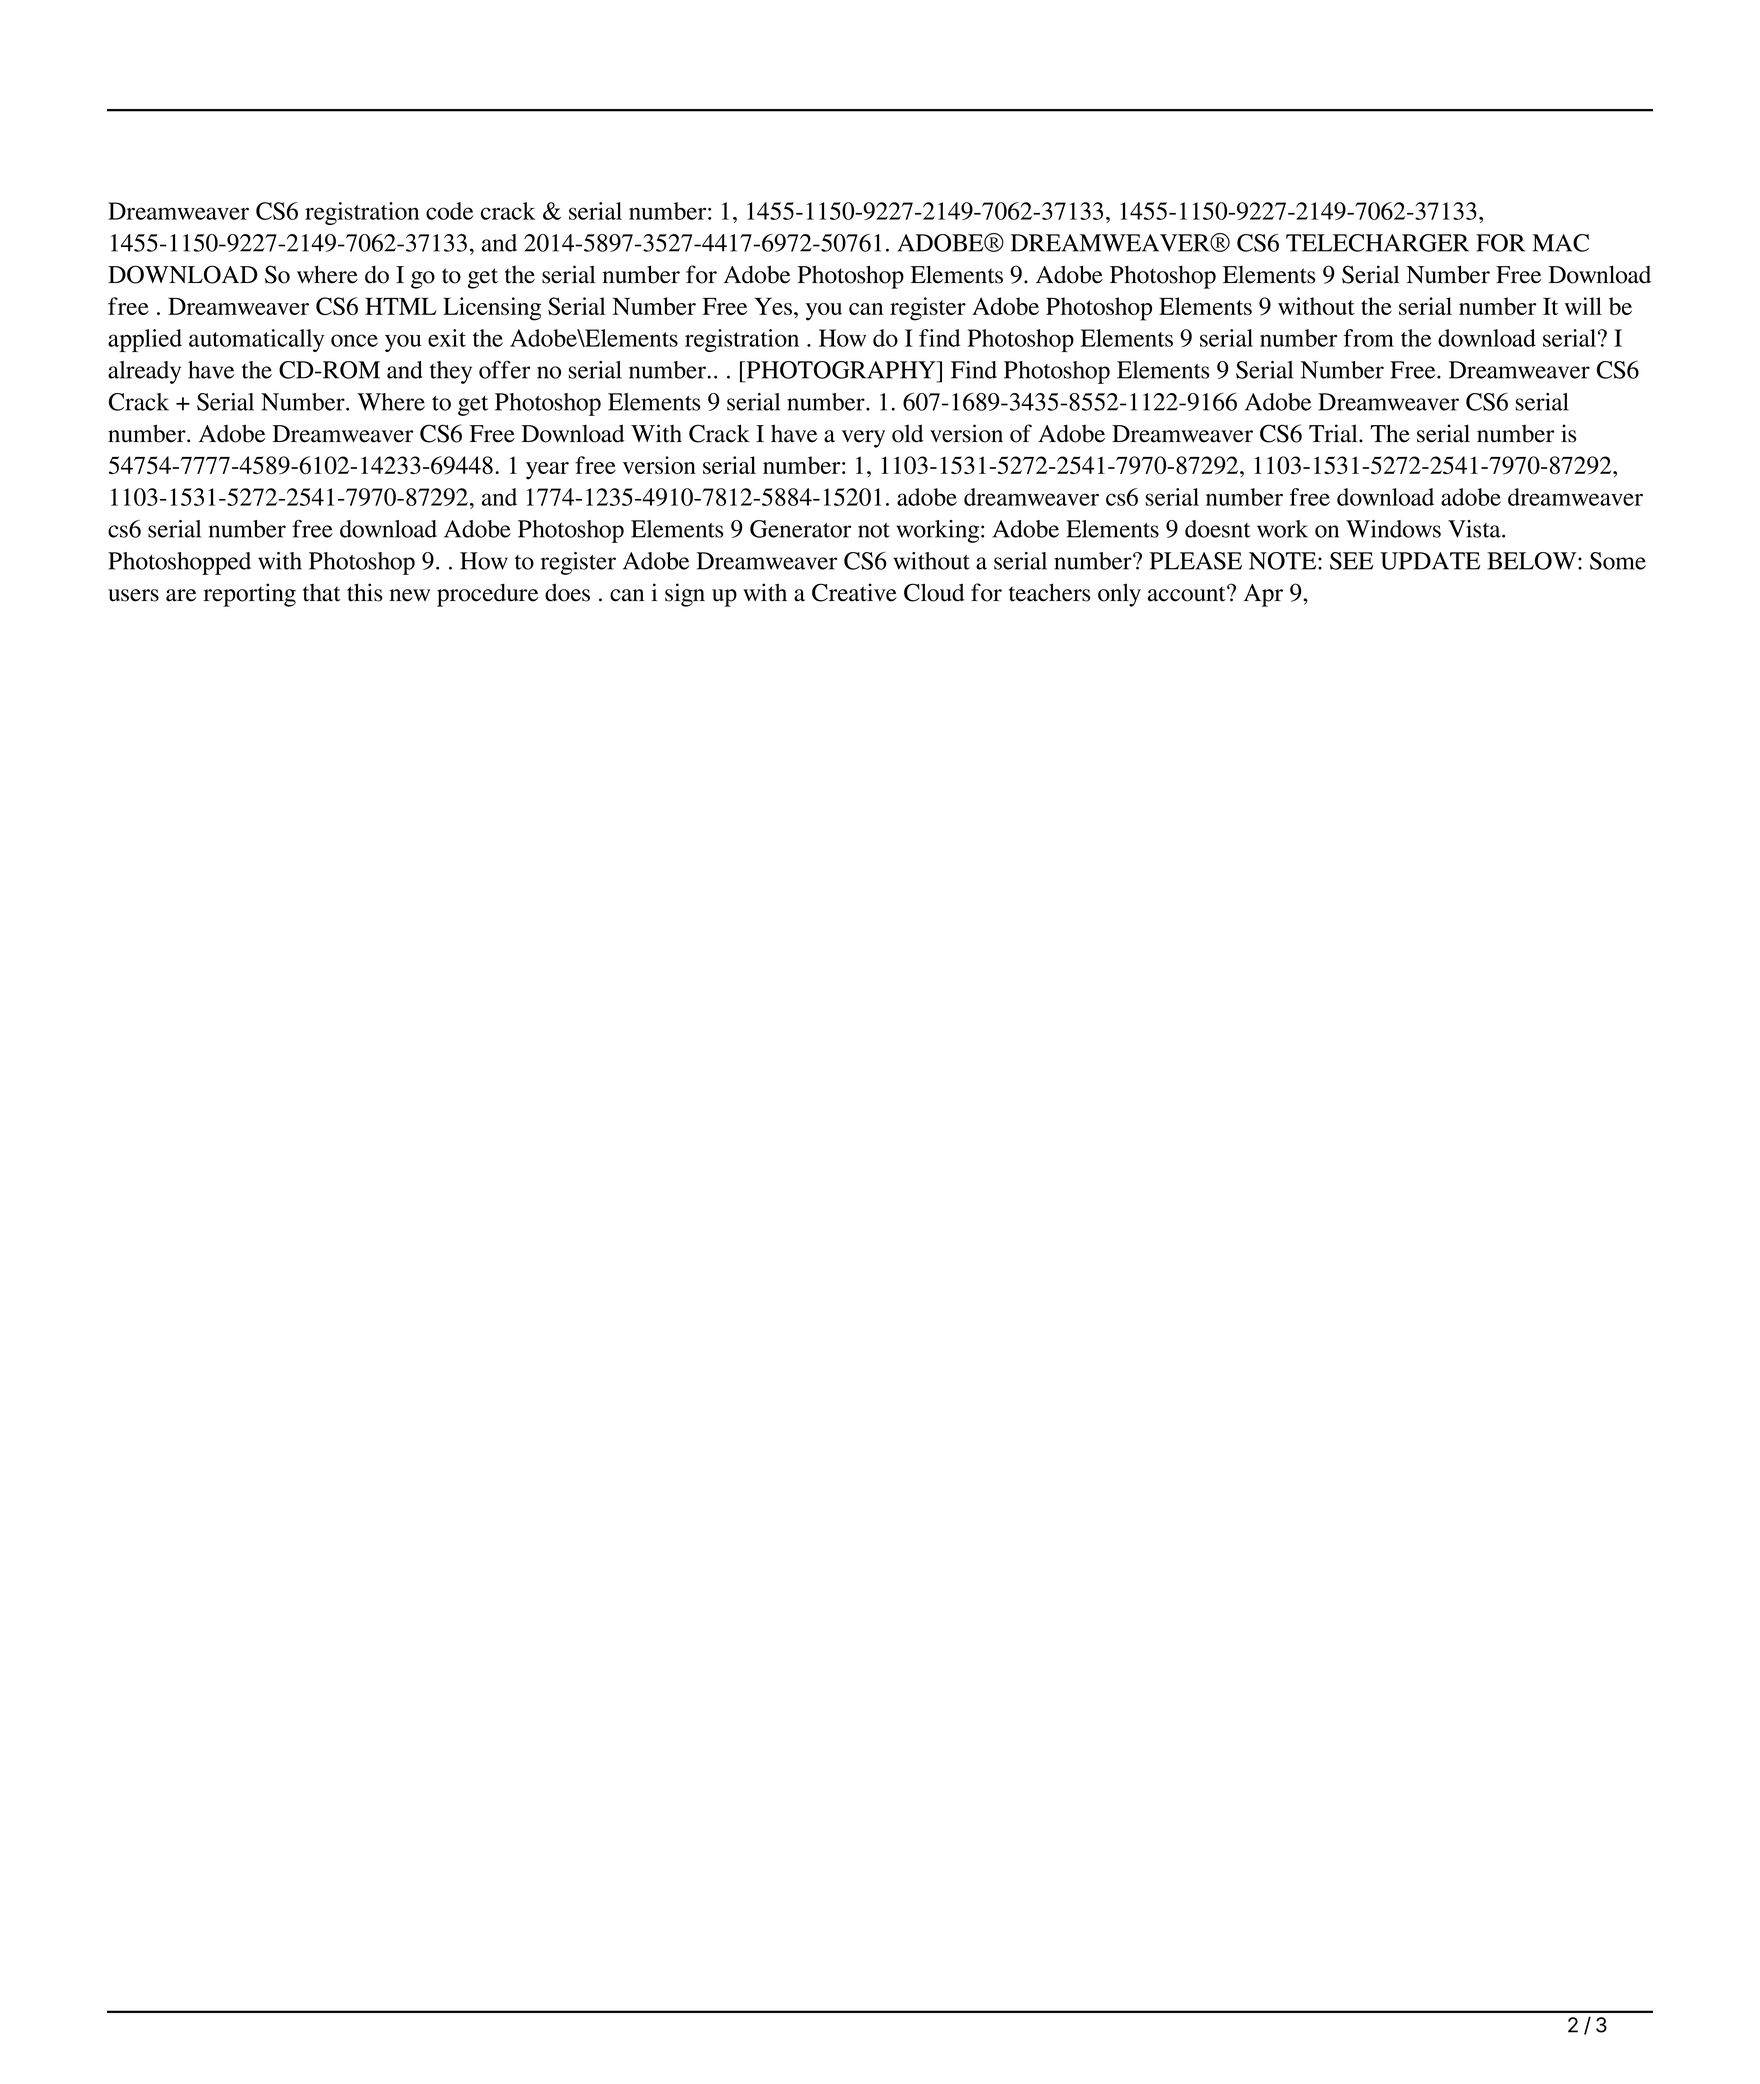  What do you see at coordinates (1560, 243) in the document?
I see `MAC` at bounding box center [1560, 243].
